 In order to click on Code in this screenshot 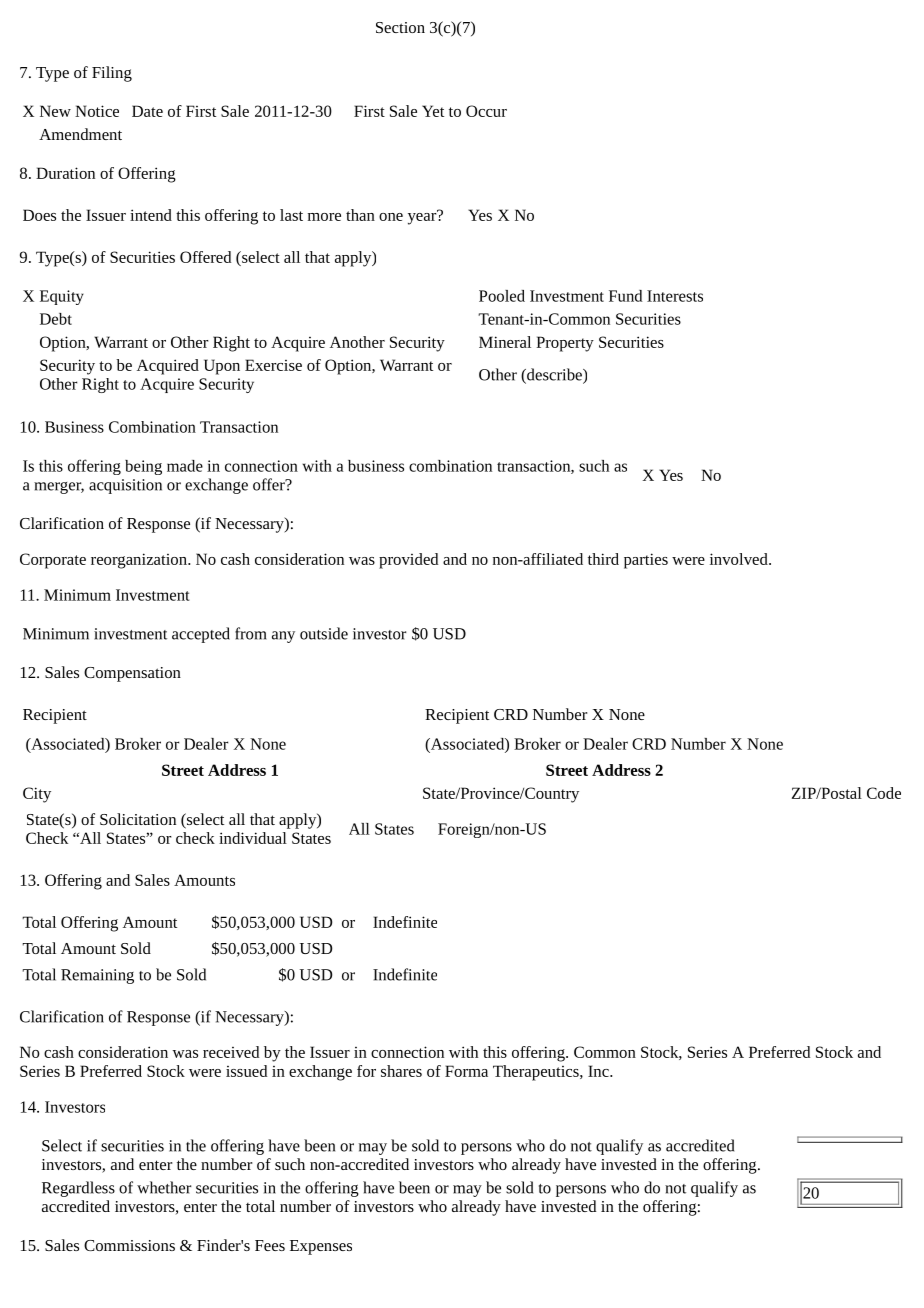, I will do `click(884, 793)`.
